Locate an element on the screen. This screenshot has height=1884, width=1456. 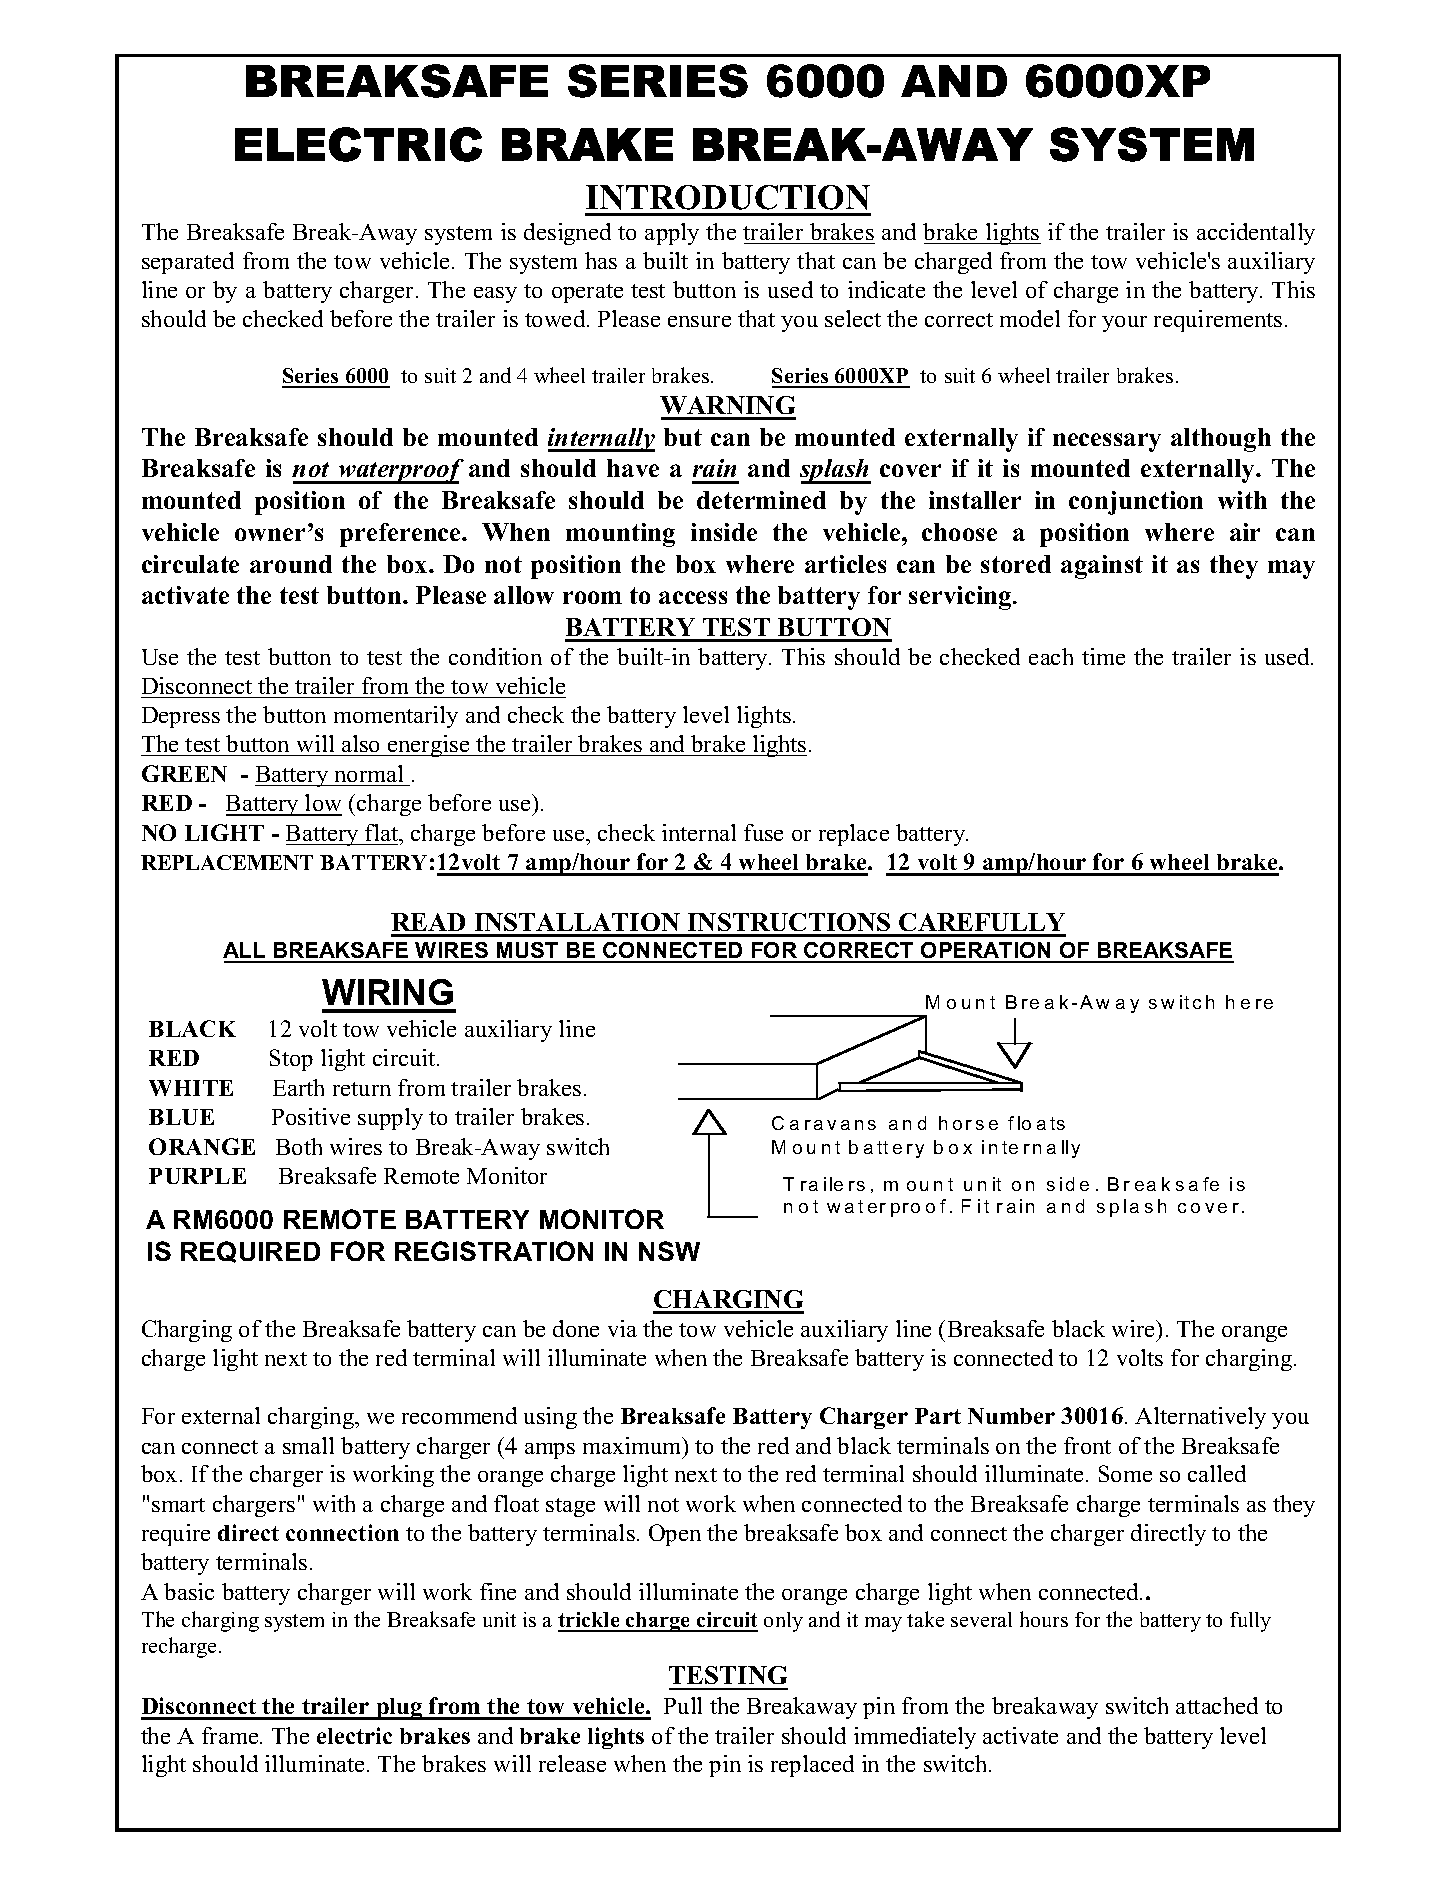
around is located at coordinates (291, 564).
